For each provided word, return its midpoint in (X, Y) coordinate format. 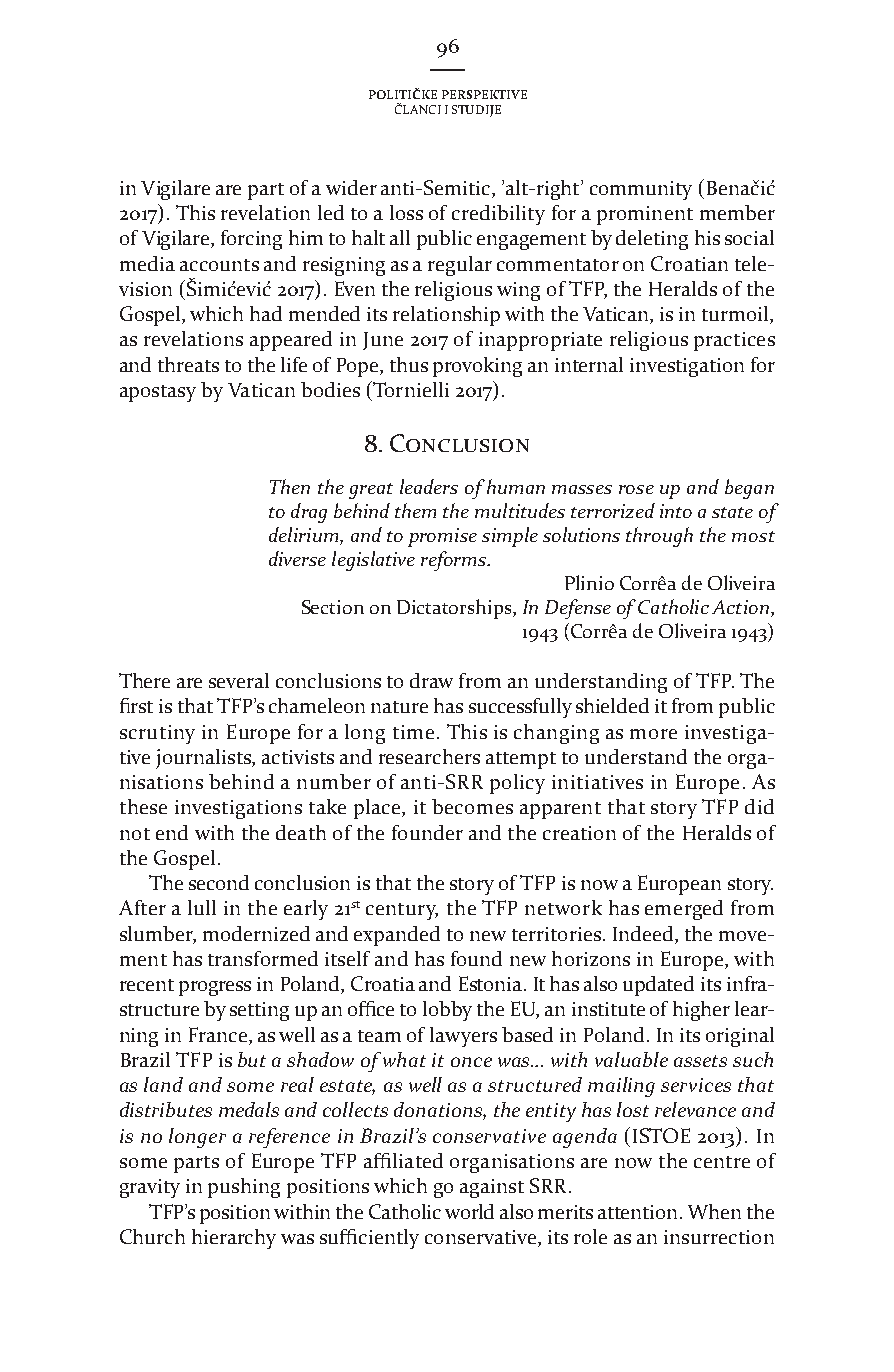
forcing (251, 240)
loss (406, 212)
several (239, 680)
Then (290, 486)
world (469, 1211)
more (653, 734)
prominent (645, 215)
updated (658, 986)
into (676, 511)
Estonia (492, 983)
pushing (244, 1188)
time (413, 732)
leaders (429, 486)
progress (215, 988)
